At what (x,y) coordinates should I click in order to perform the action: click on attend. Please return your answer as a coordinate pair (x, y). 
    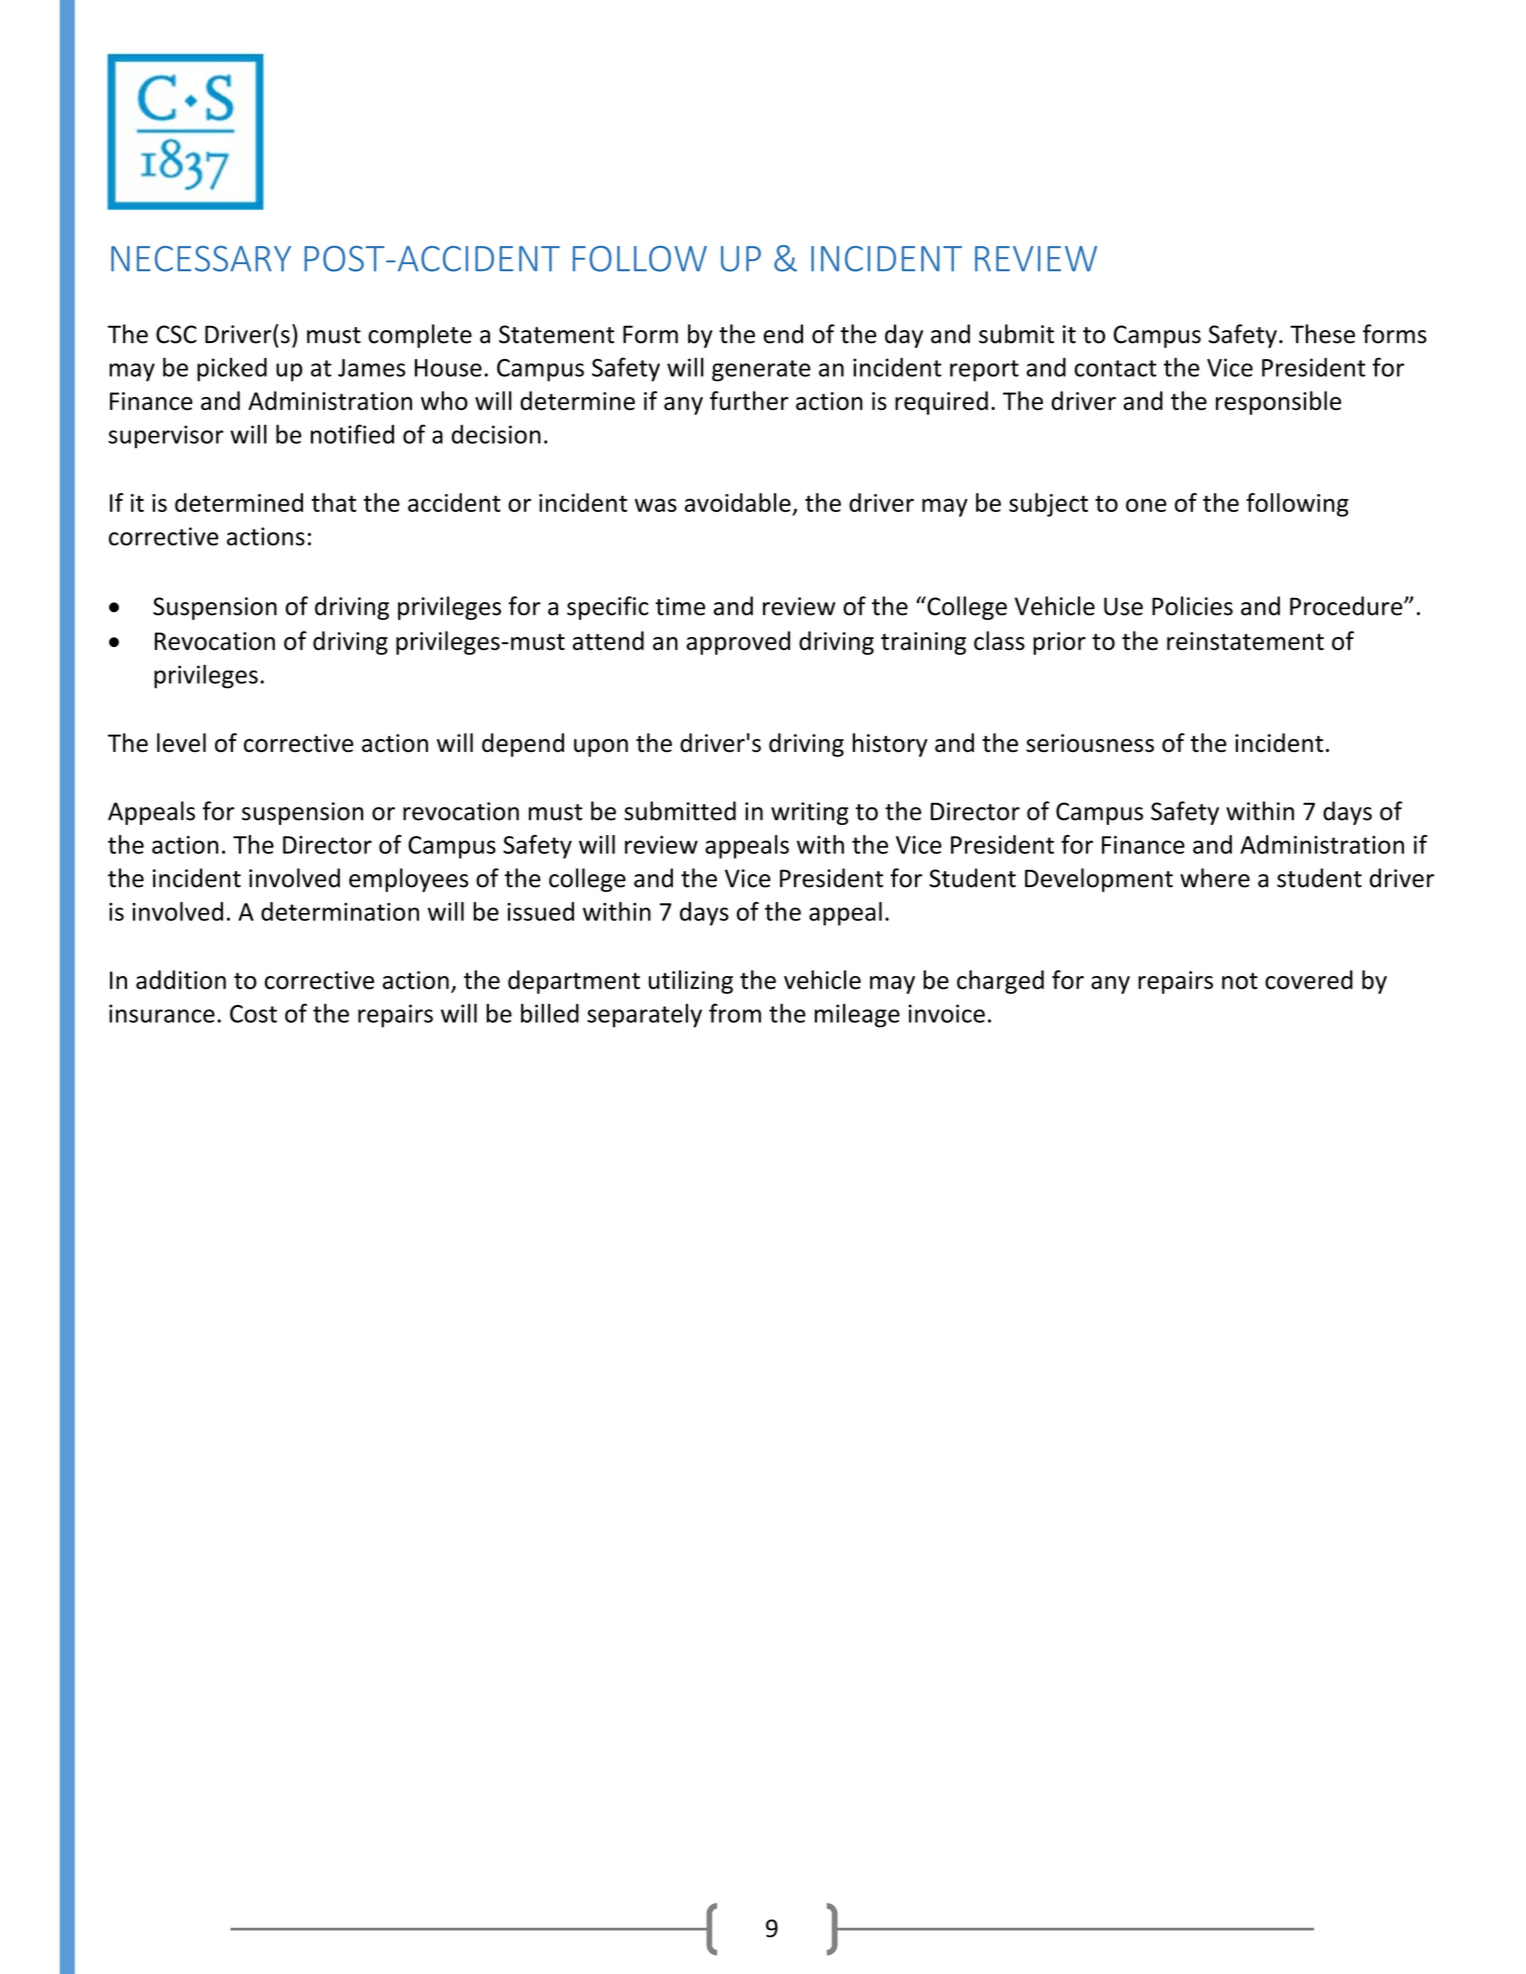
    Looking at the image, I should click on (608, 640).
